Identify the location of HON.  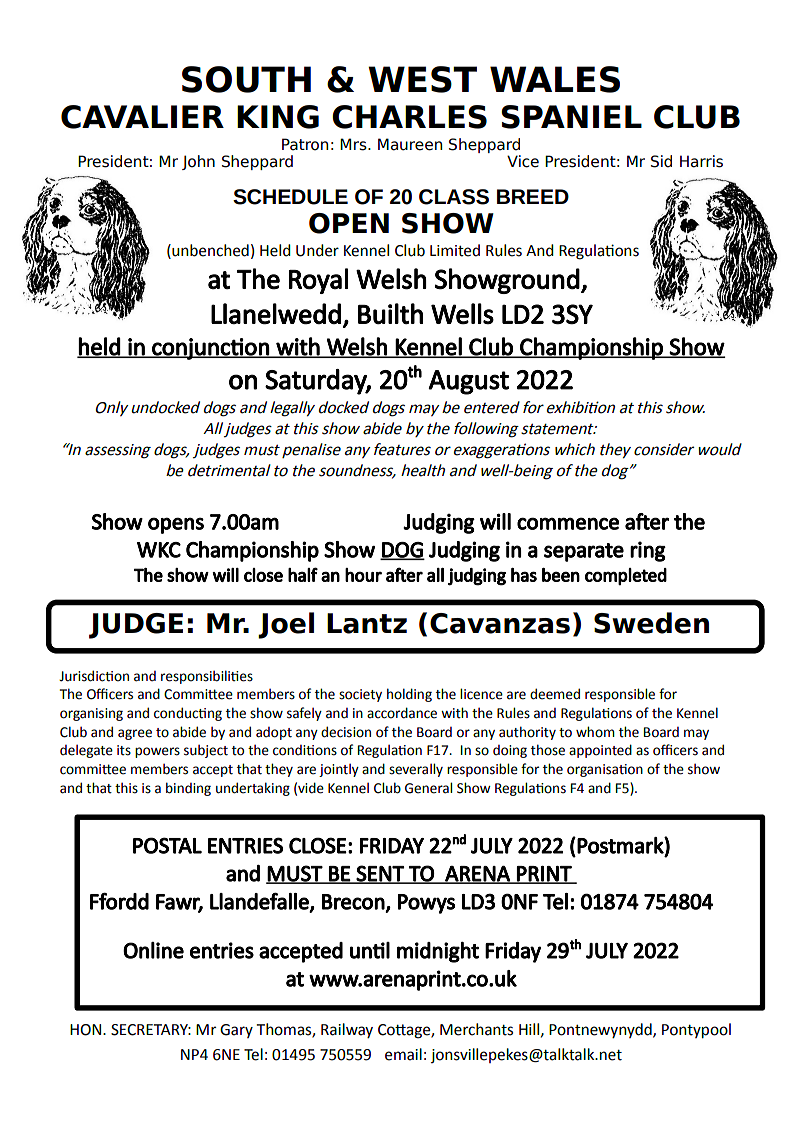
(87, 1030).
